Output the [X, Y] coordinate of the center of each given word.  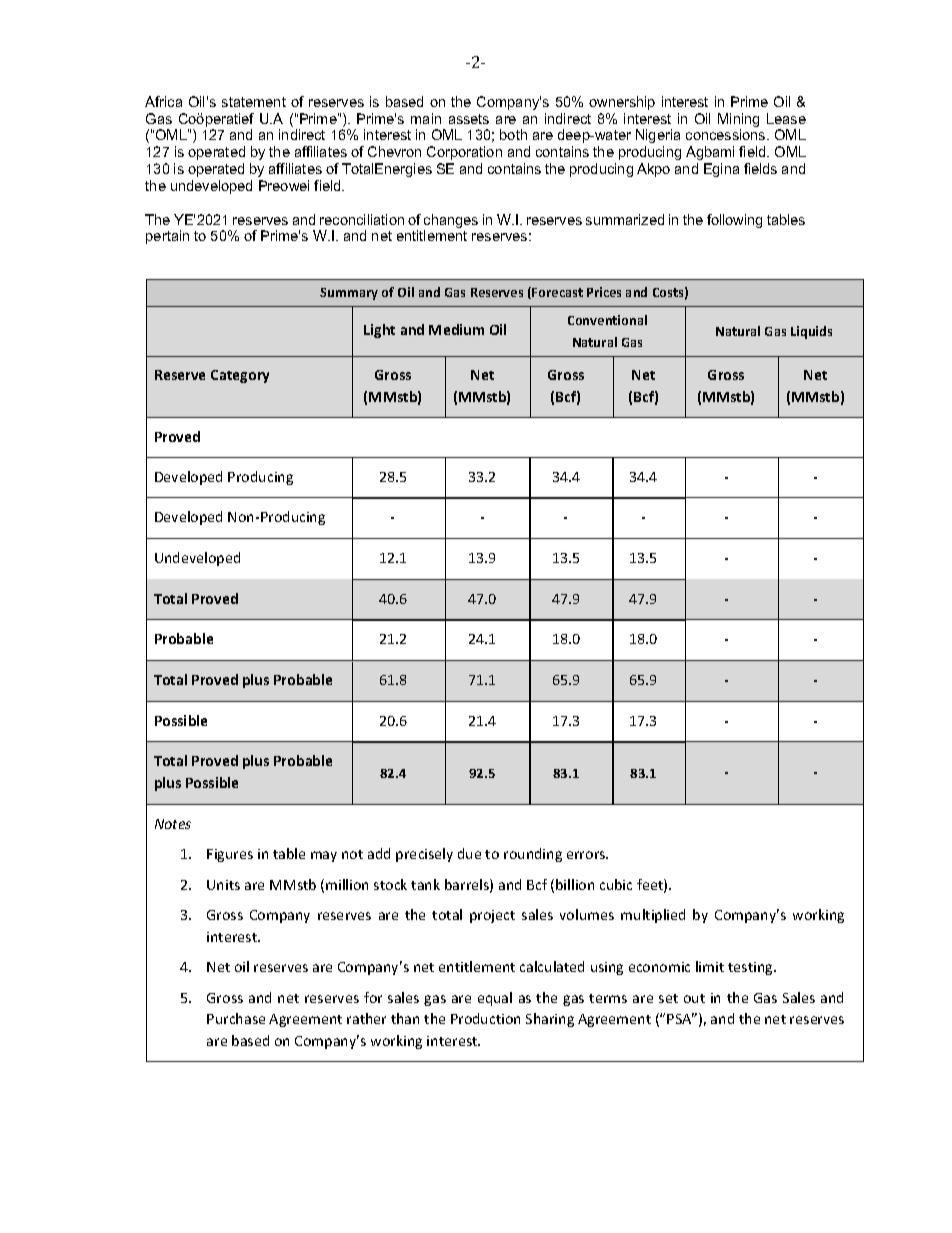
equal [495, 999]
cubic [616, 884]
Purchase [236, 1018]
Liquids [811, 332]
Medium [456, 329]
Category [240, 376]
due [469, 853]
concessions [727, 134]
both [513, 134]
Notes [173, 824]
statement [254, 102]
